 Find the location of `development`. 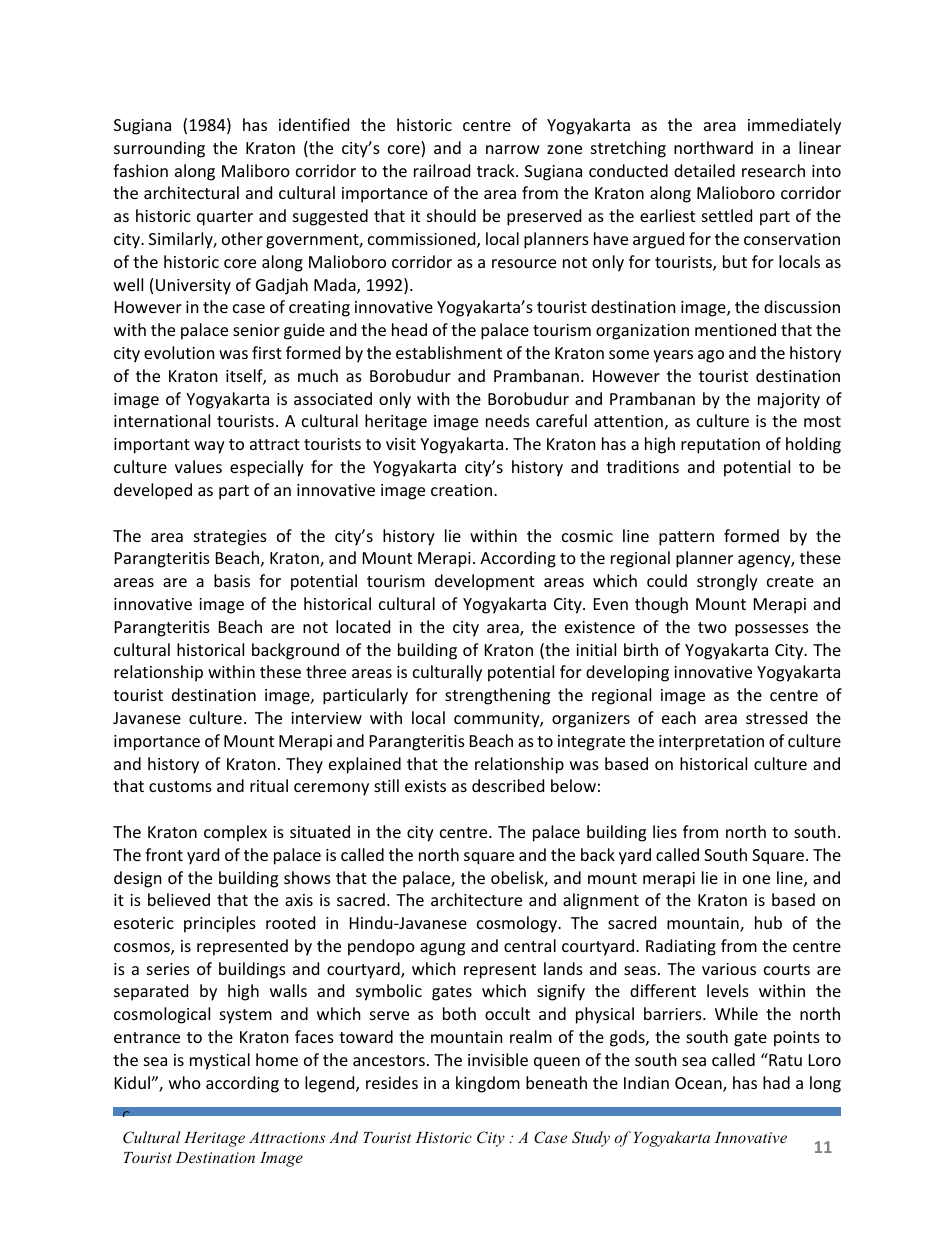

development is located at coordinates (485, 582).
